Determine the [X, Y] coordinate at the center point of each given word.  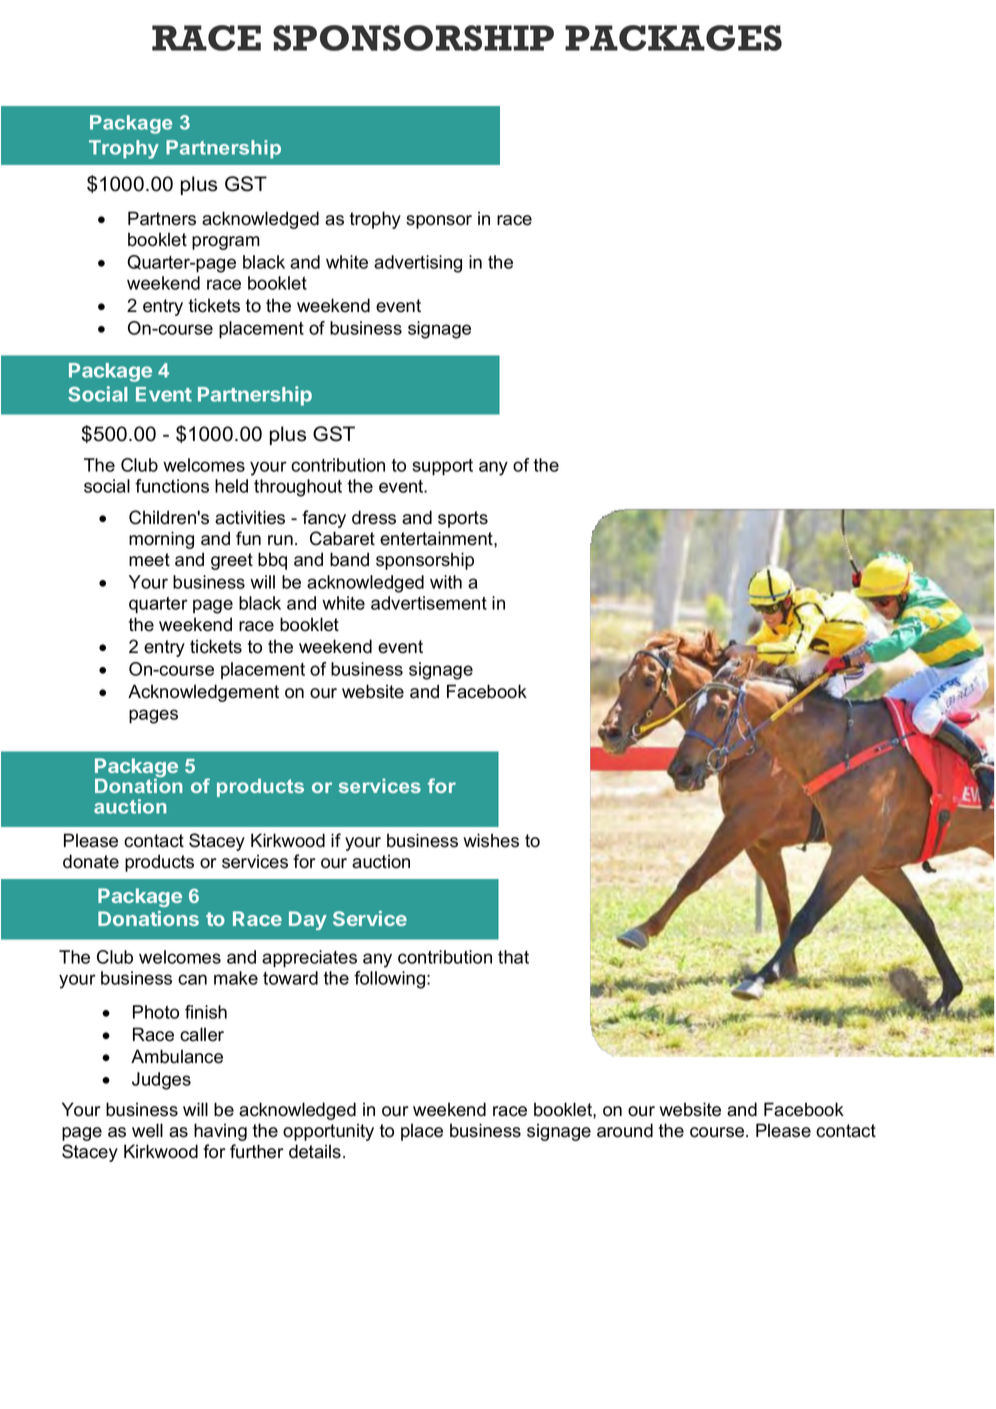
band [349, 559]
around [625, 1130]
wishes [491, 840]
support [442, 467]
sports [463, 519]
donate [91, 861]
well [147, 1130]
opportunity [328, 1132]
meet [149, 560]
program [226, 243]
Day [308, 920]
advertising [418, 264]
